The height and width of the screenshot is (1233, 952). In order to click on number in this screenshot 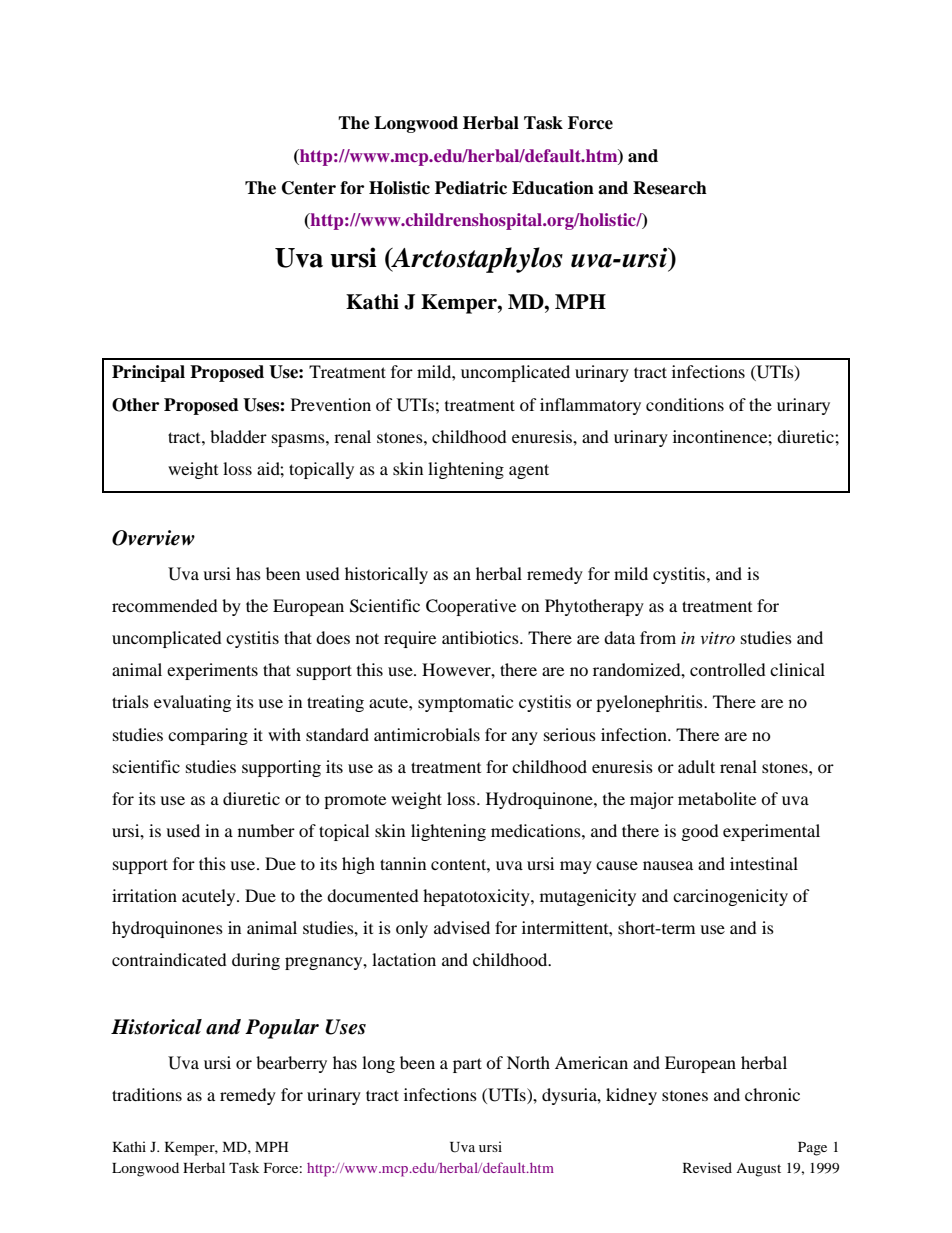, I will do `click(266, 830)`.
